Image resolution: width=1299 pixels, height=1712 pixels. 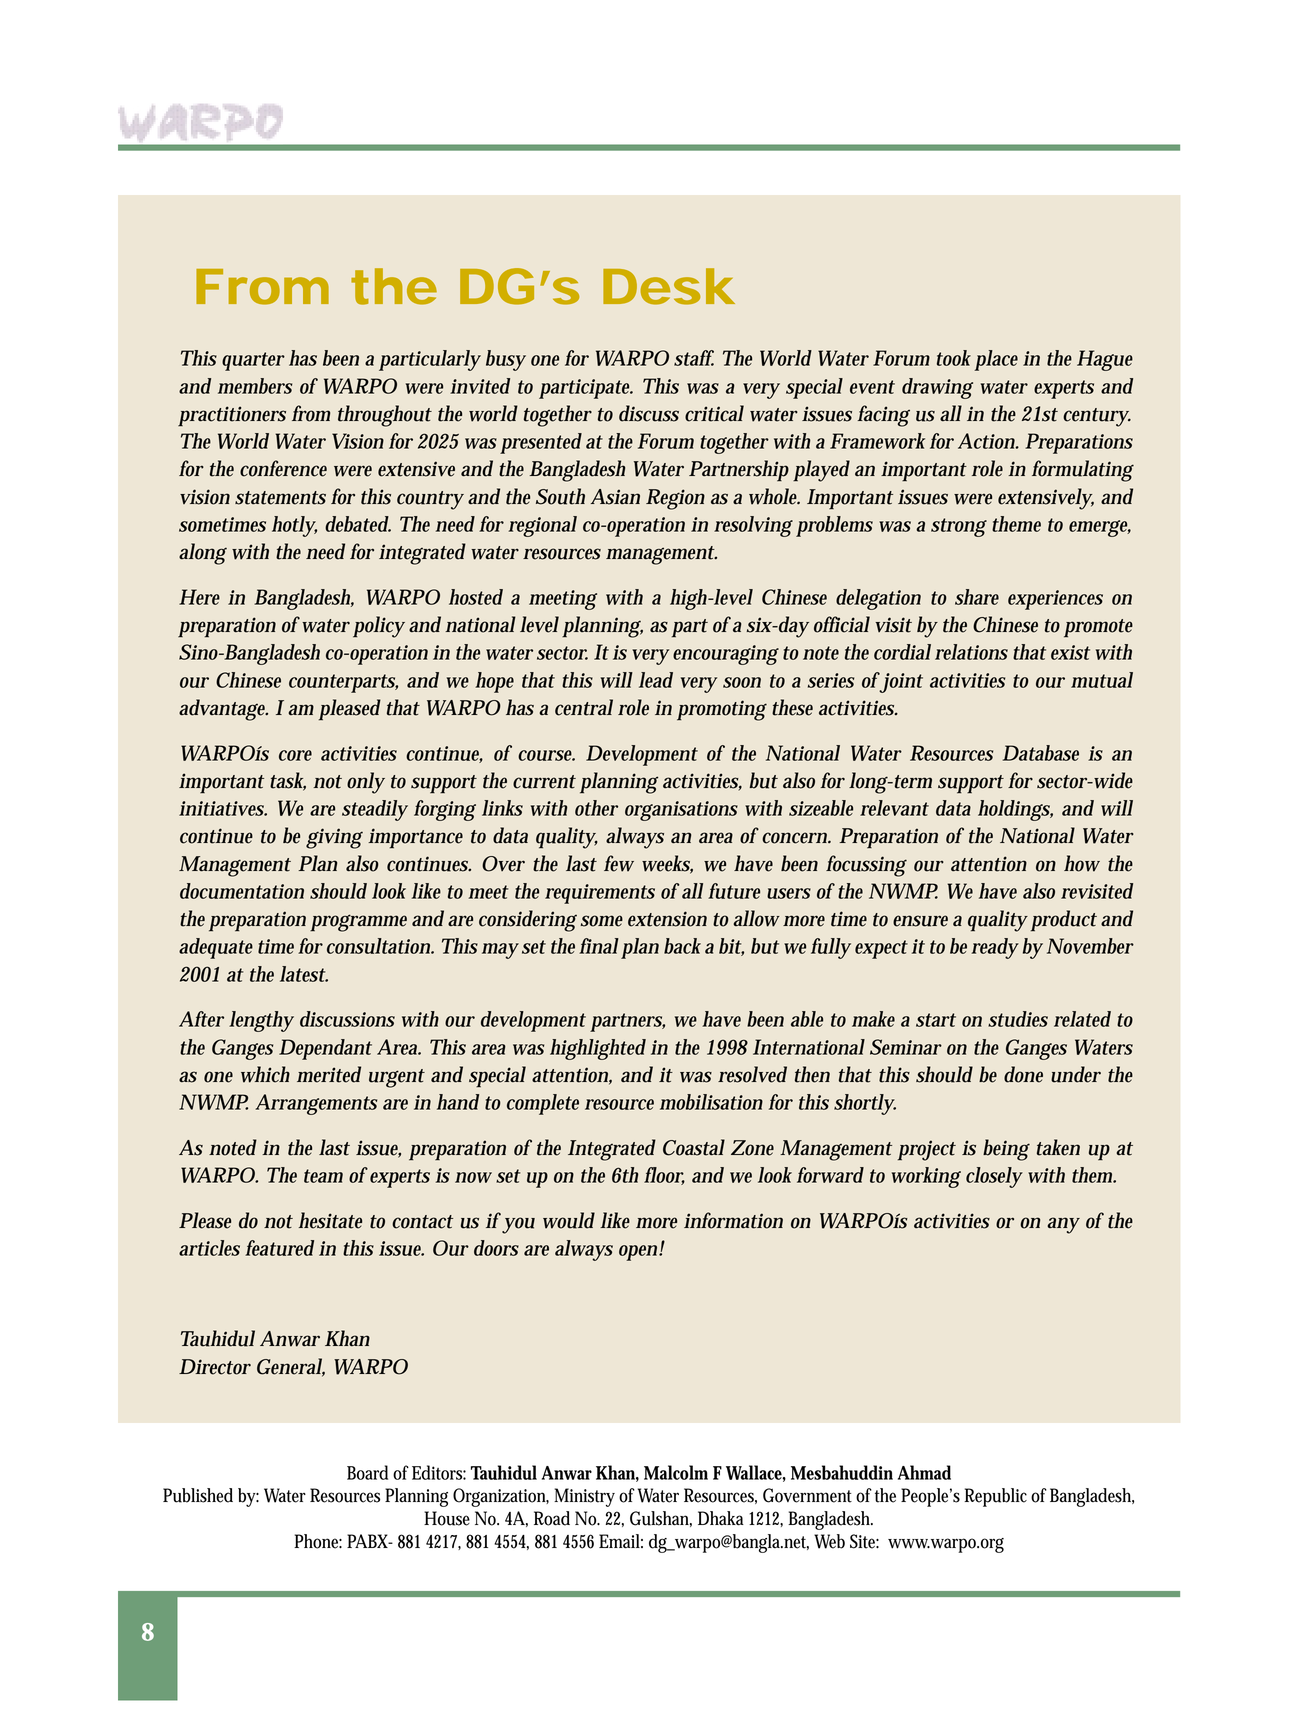 What do you see at coordinates (676, 1472) in the screenshot?
I see `Malcolm` at bounding box center [676, 1472].
